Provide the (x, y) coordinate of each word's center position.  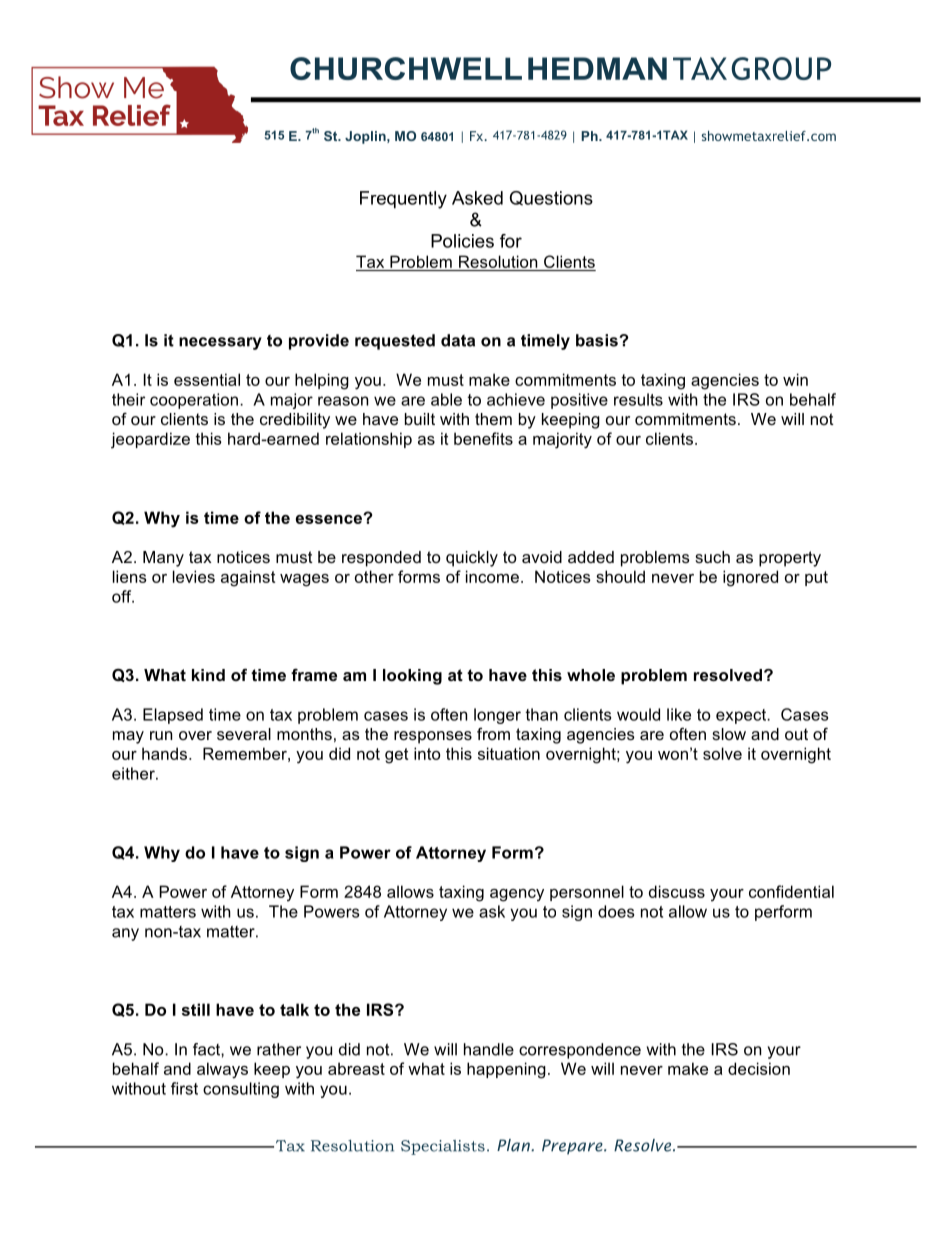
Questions (551, 198)
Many (163, 559)
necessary (220, 343)
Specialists (443, 1147)
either (134, 773)
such (712, 557)
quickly (472, 559)
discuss (677, 891)
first (184, 1088)
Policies (462, 241)
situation (509, 753)
